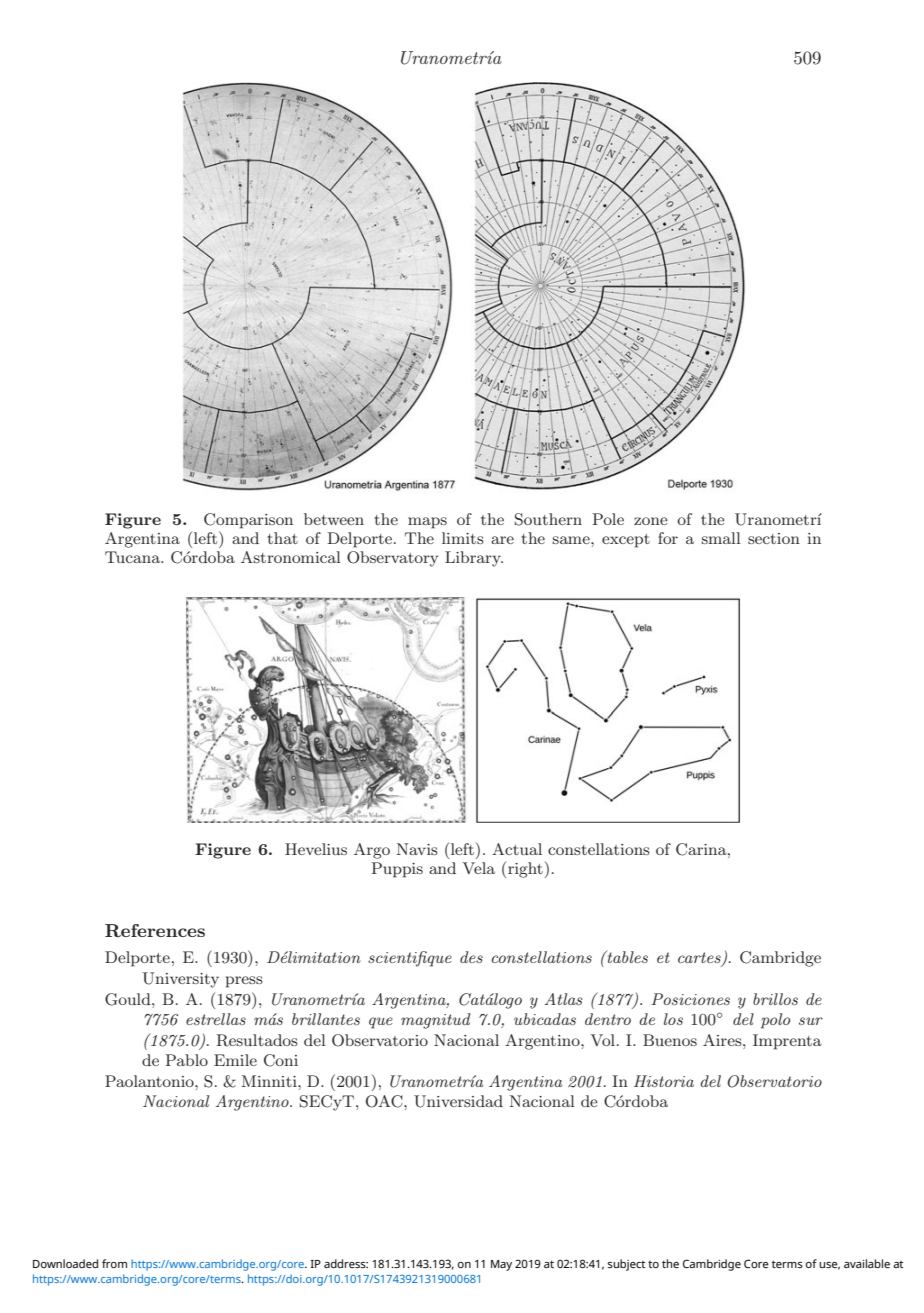 Image resolution: width=924 pixels, height=1313 pixels. Describe the element at coordinates (316, 849) in the image. I see `Hevelius` at that location.
